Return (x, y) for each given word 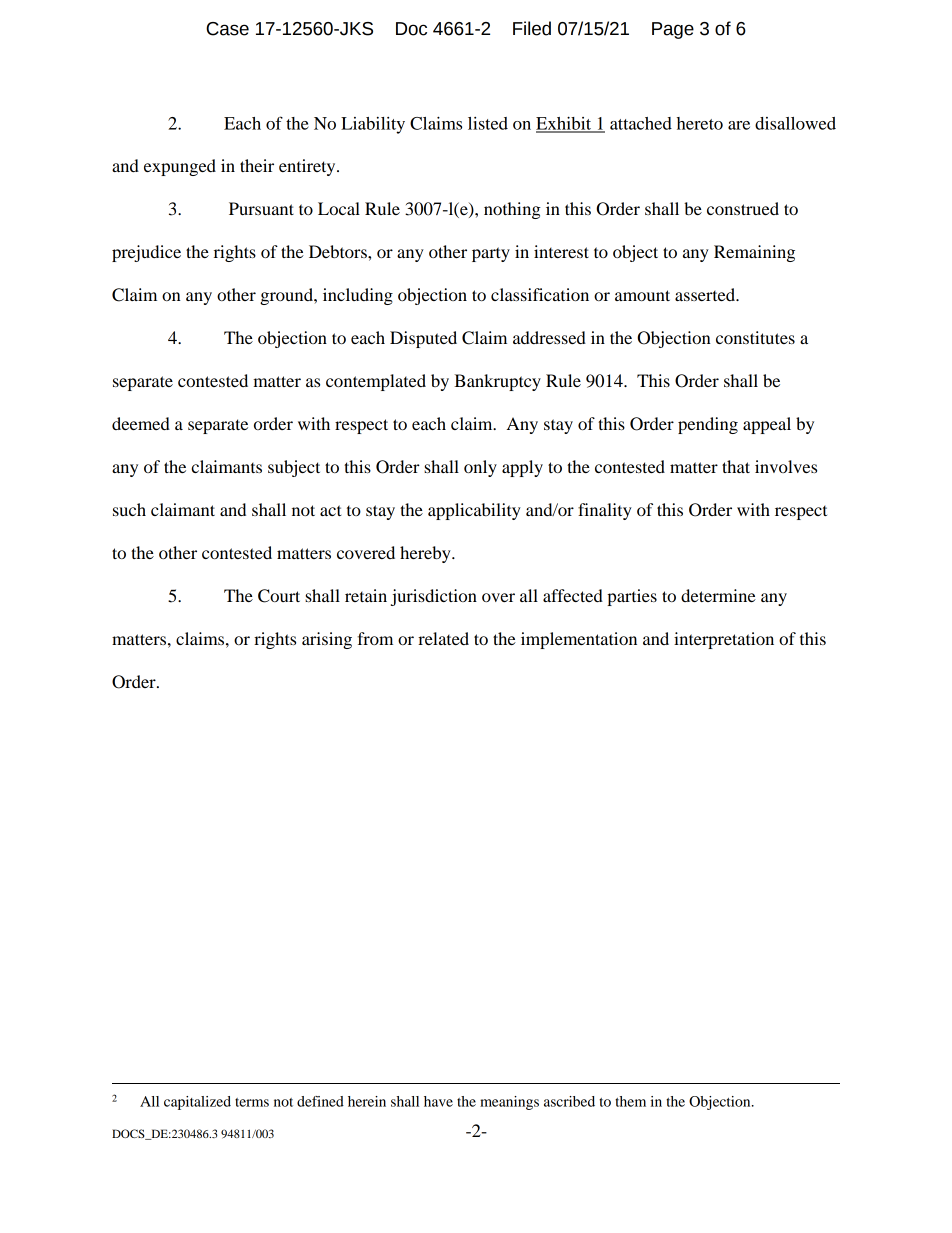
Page (673, 30)
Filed (532, 28)
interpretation (724, 640)
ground (287, 296)
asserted (706, 294)
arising (327, 640)
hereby (426, 554)
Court (279, 596)
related (443, 638)
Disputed (423, 339)
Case (227, 29)
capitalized (197, 1103)
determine (718, 595)
